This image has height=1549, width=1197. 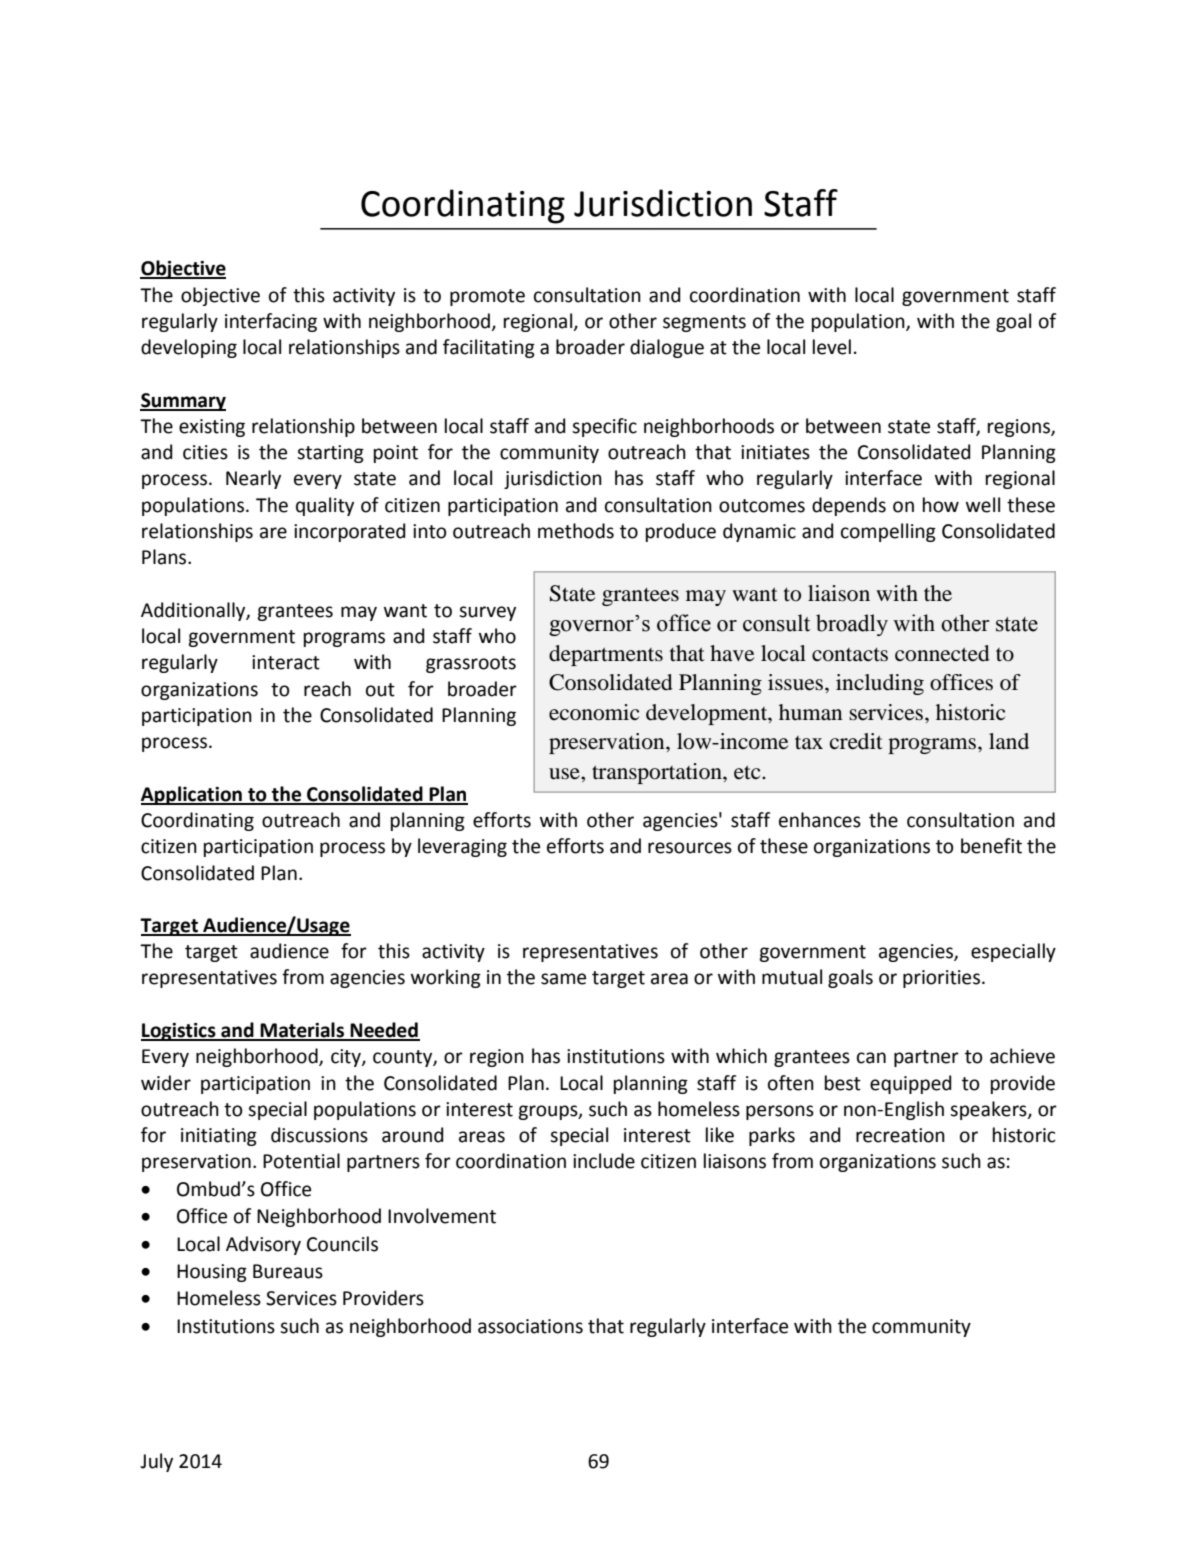 What do you see at coordinates (852, 625) in the image?
I see `broadly` at bounding box center [852, 625].
